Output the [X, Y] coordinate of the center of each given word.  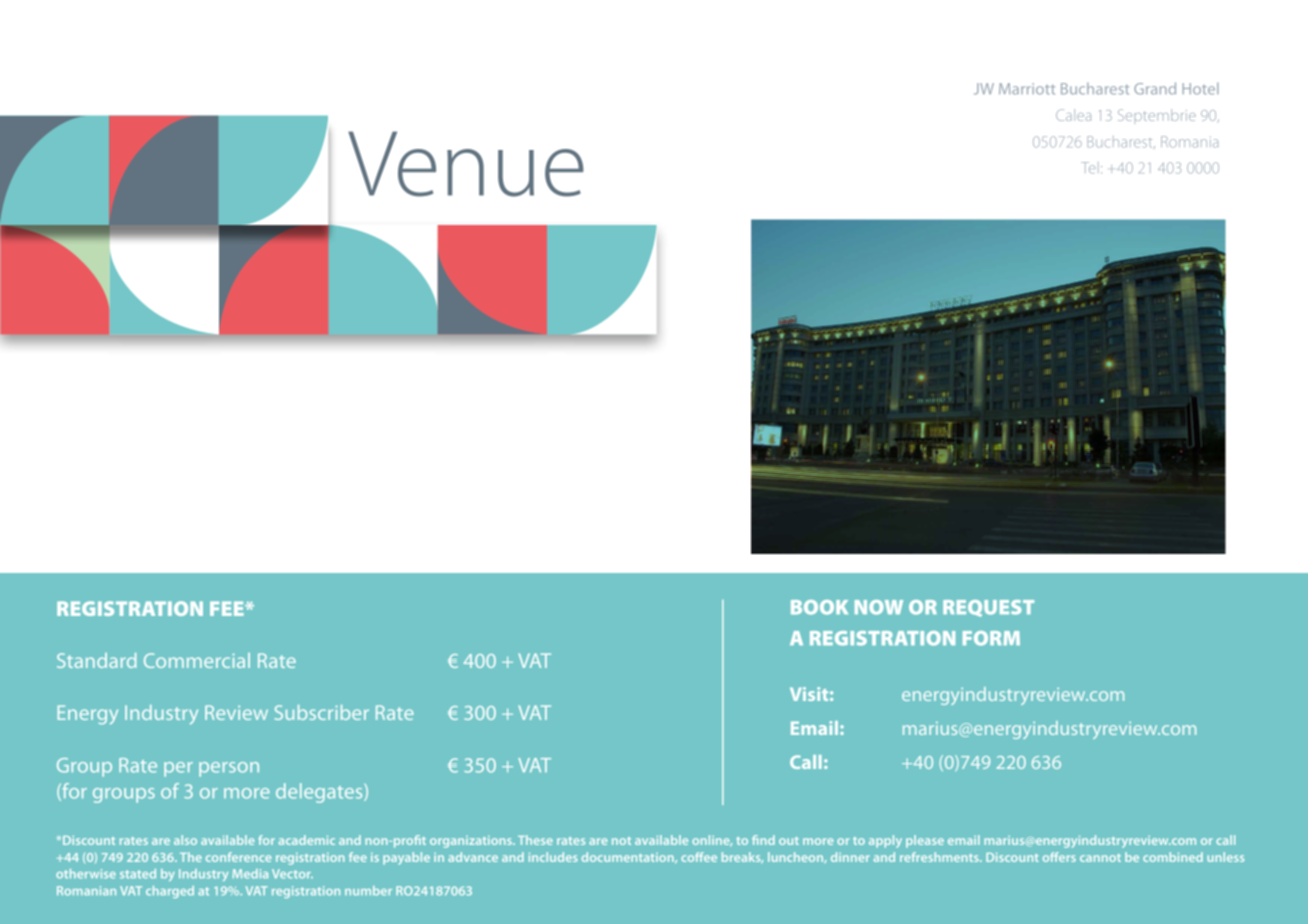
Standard [96, 660]
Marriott [1027, 89]
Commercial [197, 660]
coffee [699, 857]
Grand [1155, 88]
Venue [466, 164]
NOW [879, 607]
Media [250, 874]
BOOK [819, 607]
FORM [991, 638]
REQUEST [988, 608]
